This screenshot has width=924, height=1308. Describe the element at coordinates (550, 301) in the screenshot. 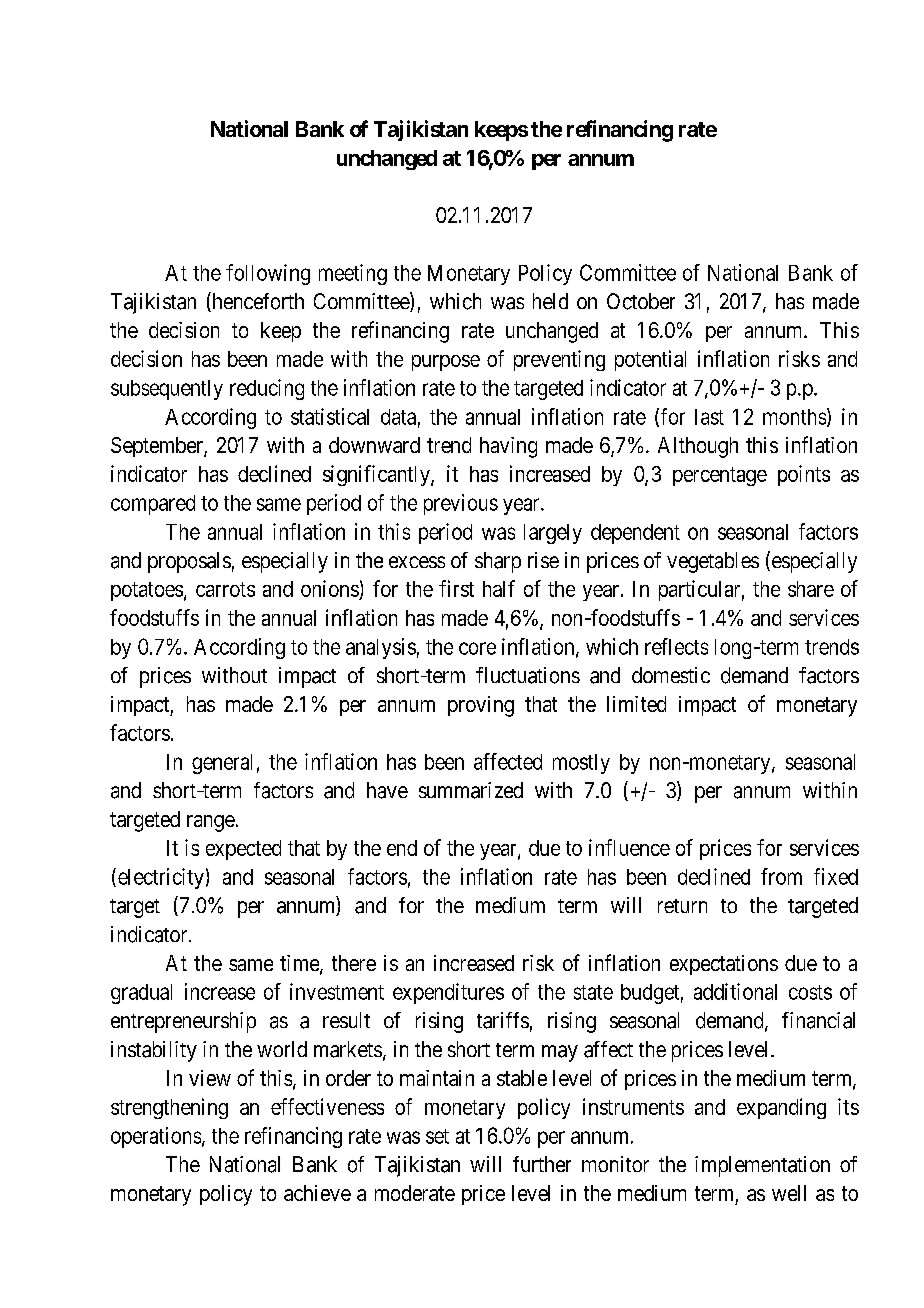

I see `held` at that location.
